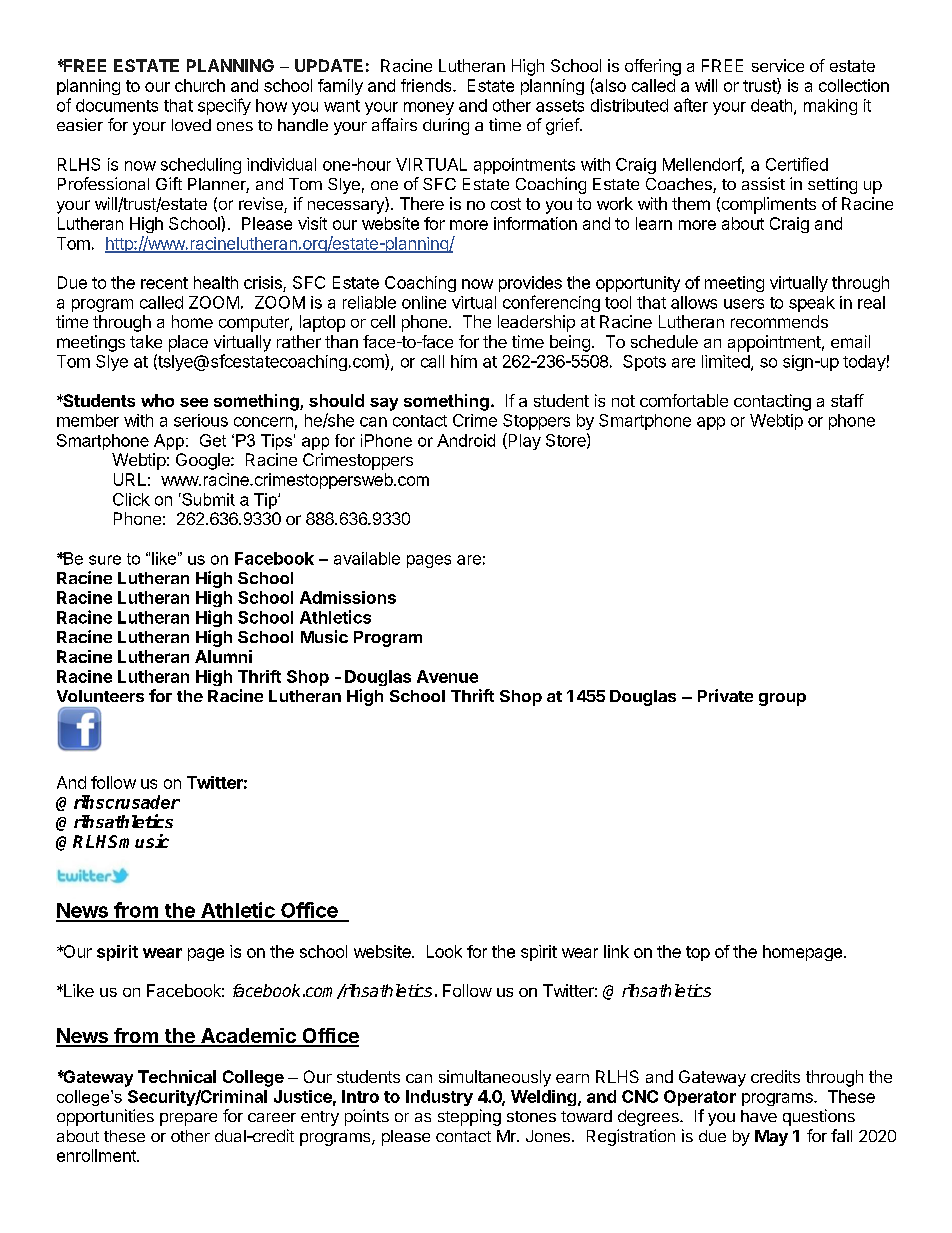 Image resolution: width=952 pixels, height=1233 pixels. What do you see at coordinates (429, 108) in the page?
I see `money` at bounding box center [429, 108].
